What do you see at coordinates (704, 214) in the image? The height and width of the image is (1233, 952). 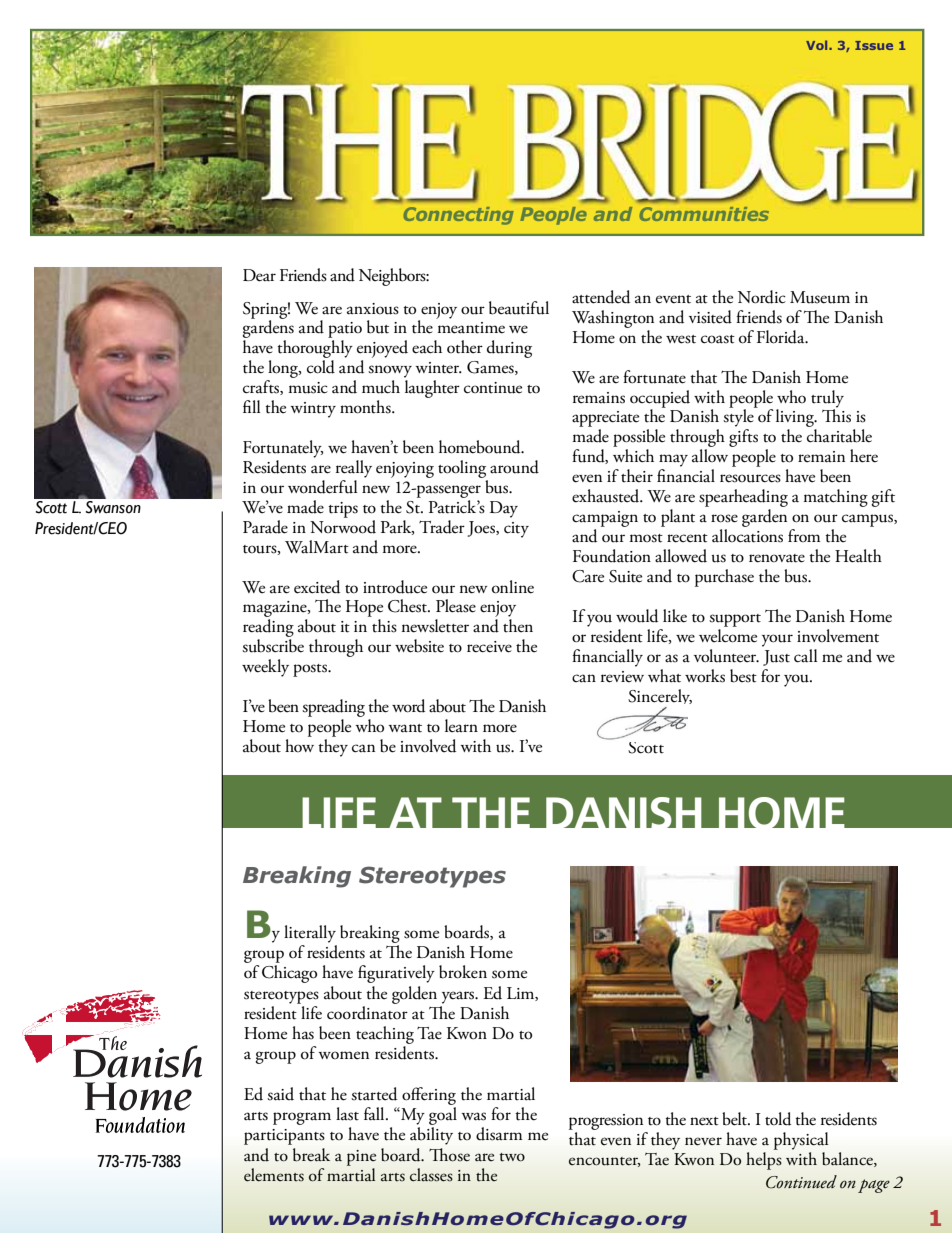 I see `Communities` at bounding box center [704, 214].
